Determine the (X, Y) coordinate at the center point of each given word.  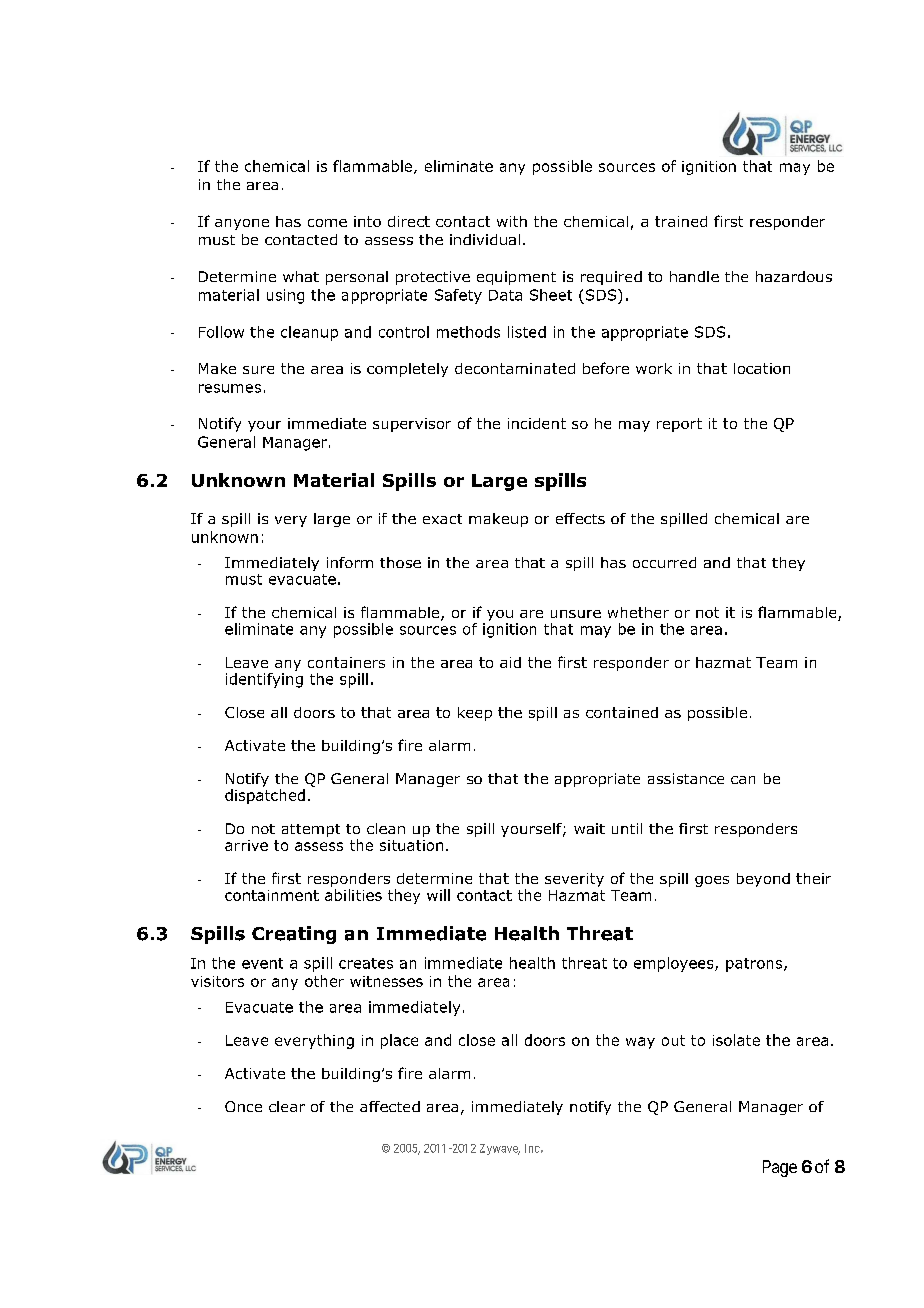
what (301, 276)
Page (780, 1168)
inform (350, 562)
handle (694, 276)
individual (485, 239)
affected (390, 1106)
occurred (664, 562)
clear (287, 1106)
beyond (763, 880)
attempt (311, 830)
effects (580, 518)
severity (574, 880)
